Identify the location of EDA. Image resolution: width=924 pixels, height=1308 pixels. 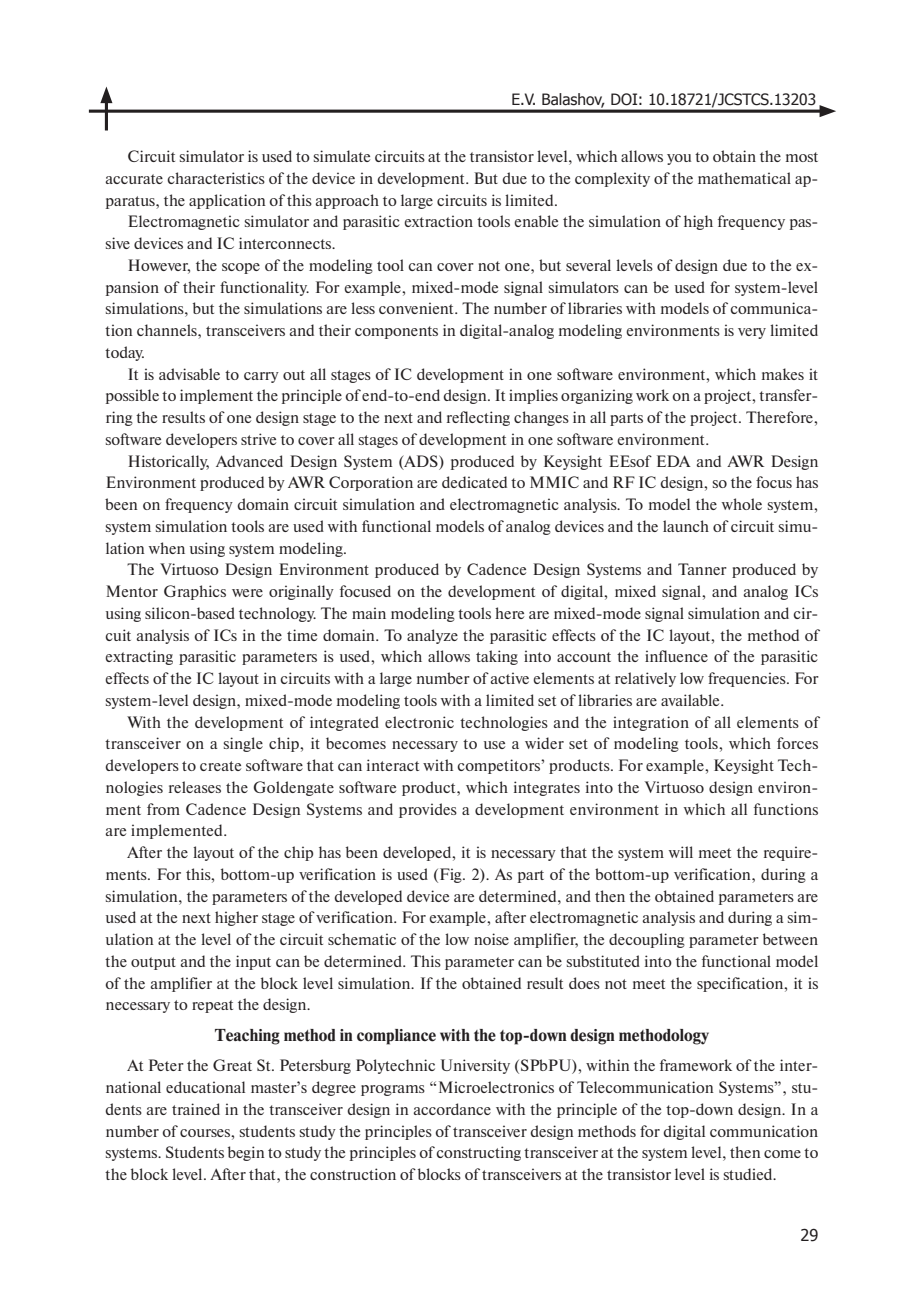
(674, 461).
